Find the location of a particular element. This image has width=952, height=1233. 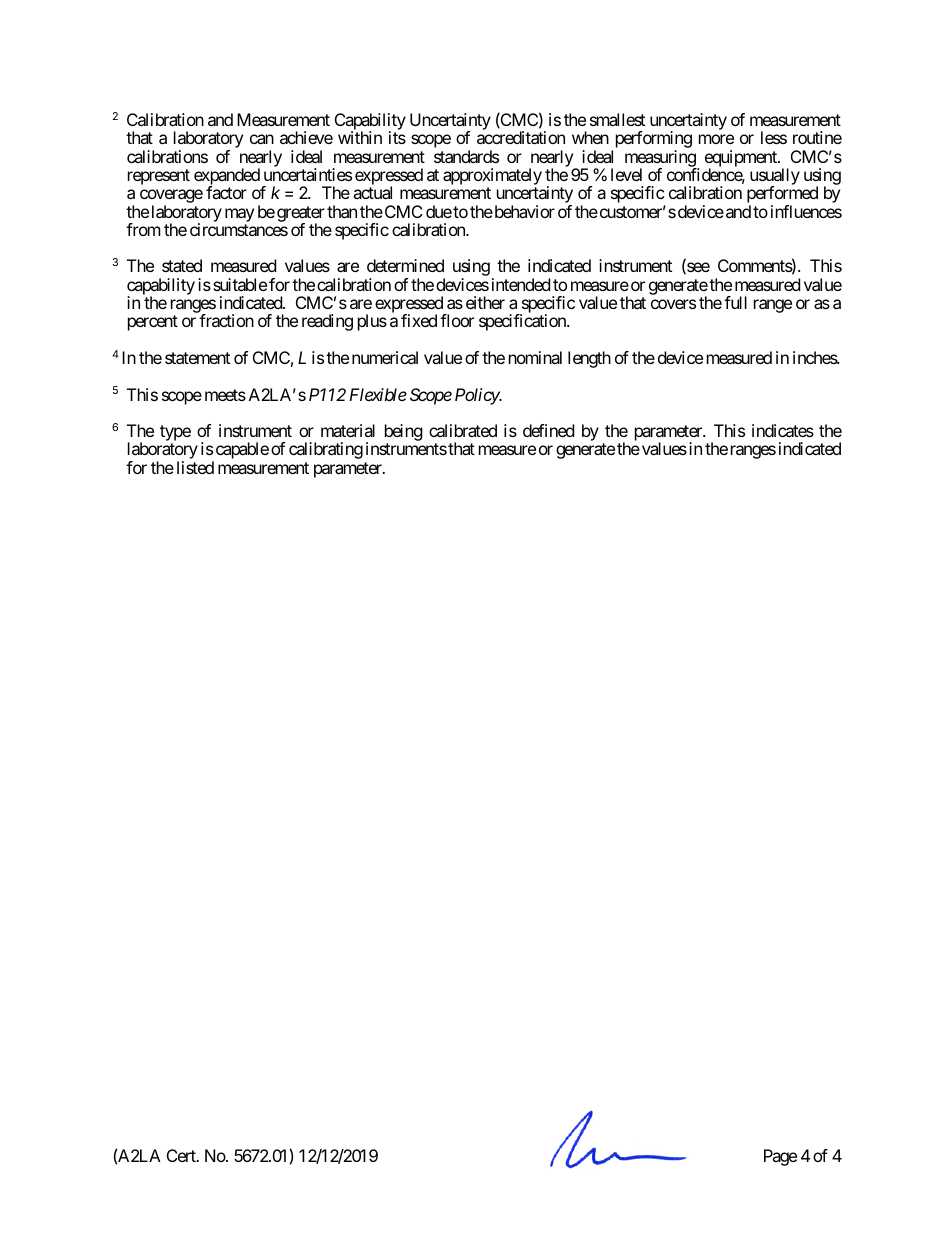

type is located at coordinates (175, 434).
